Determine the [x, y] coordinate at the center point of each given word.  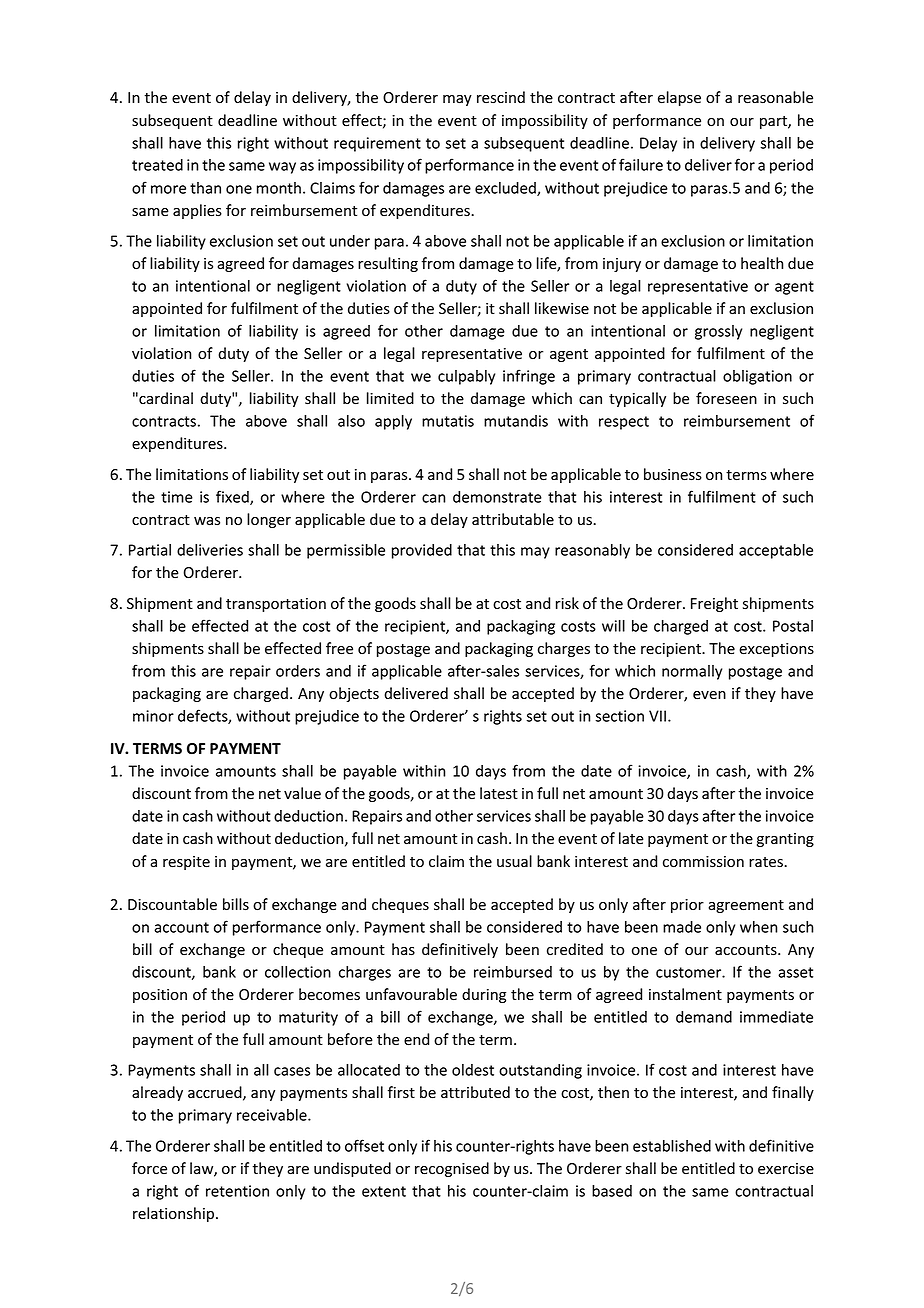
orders [298, 671]
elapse [679, 98]
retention [237, 1191]
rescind [501, 97]
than [205, 188]
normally [692, 672]
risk [567, 603]
